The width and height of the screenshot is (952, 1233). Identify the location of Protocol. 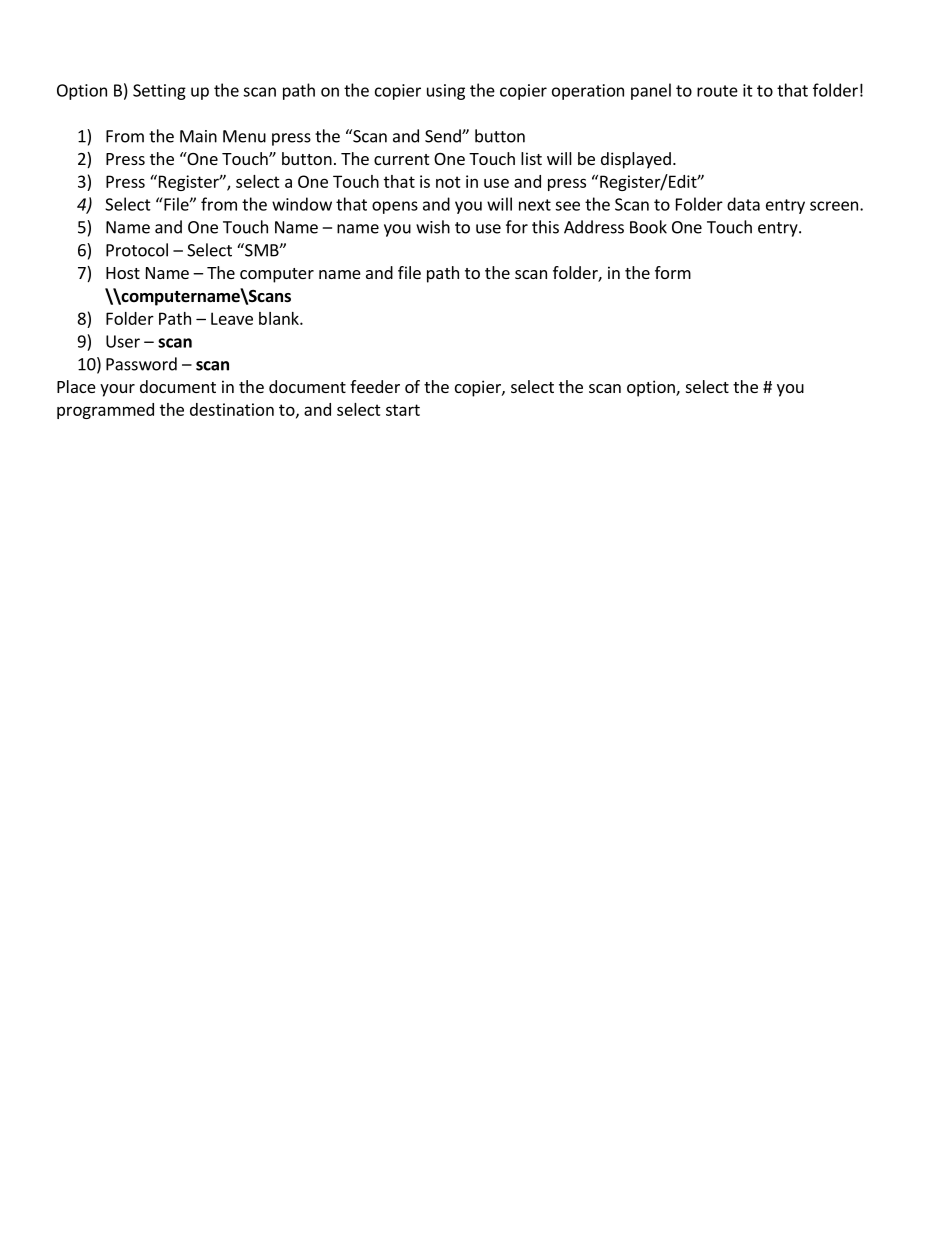
(137, 250).
